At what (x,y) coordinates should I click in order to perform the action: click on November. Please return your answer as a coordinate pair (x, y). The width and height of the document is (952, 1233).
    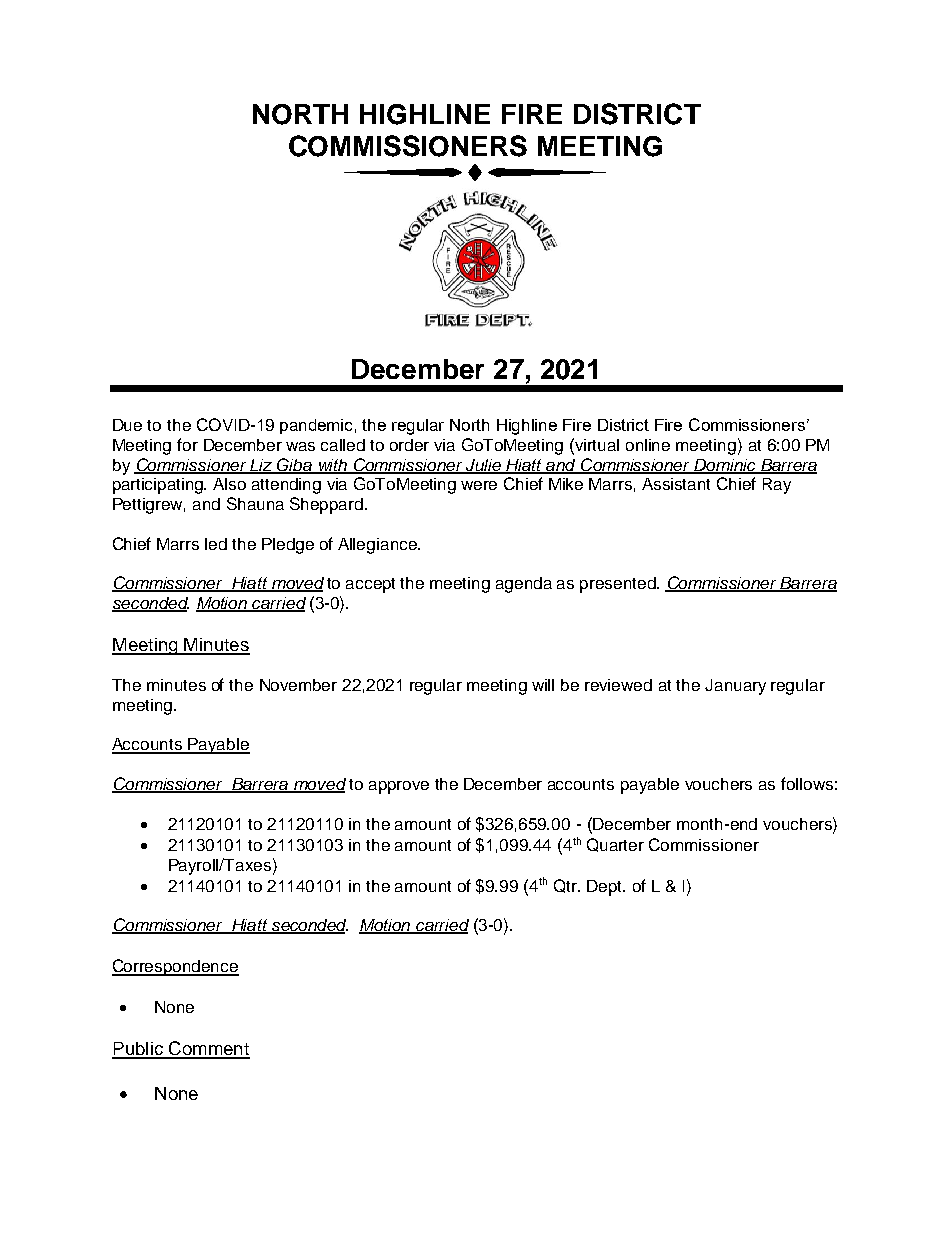
    Looking at the image, I should click on (298, 685).
